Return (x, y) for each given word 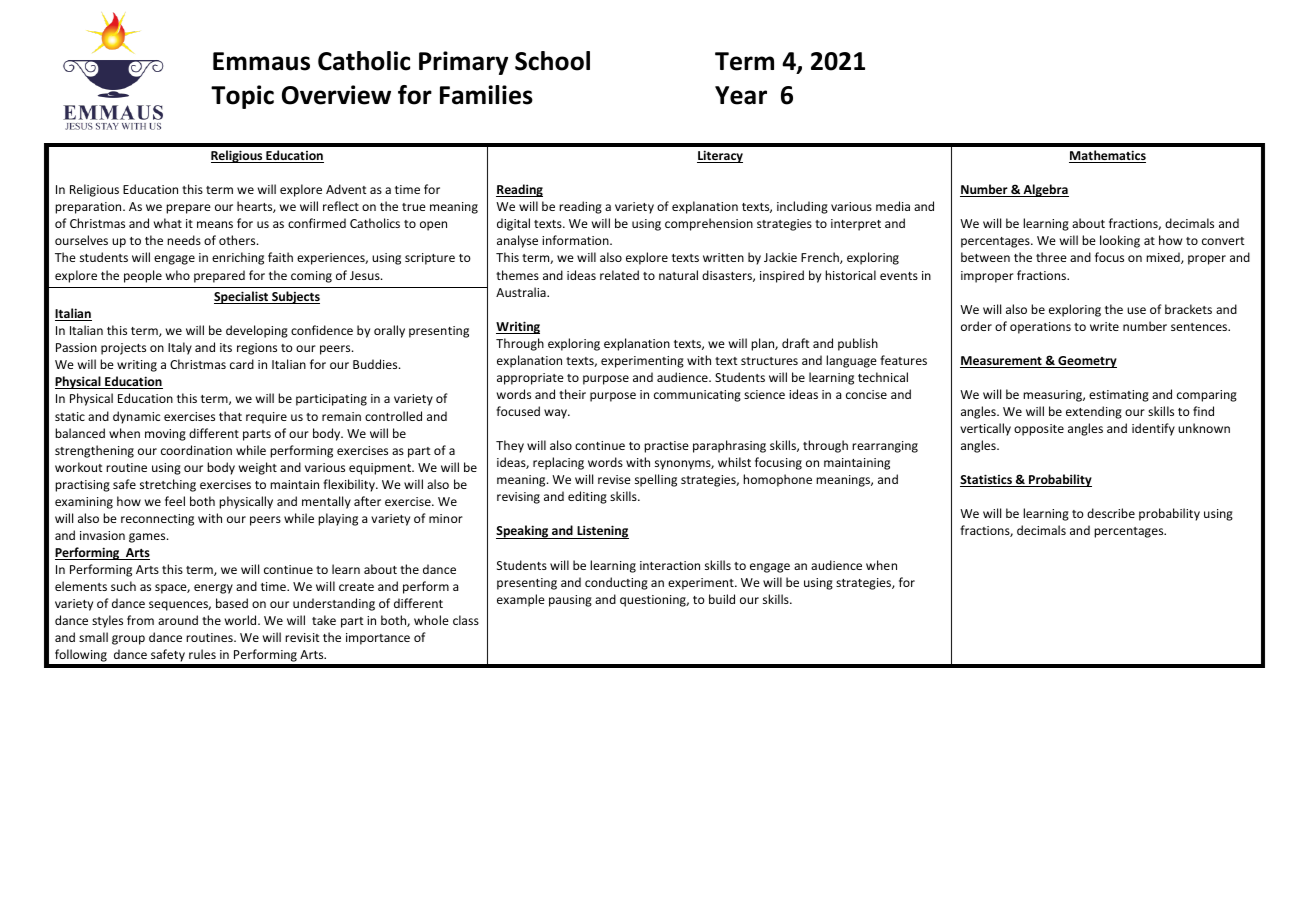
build (722, 599)
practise (666, 447)
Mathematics (1107, 156)
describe (1111, 513)
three (1051, 257)
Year (741, 95)
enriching (238, 258)
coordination (196, 450)
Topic (242, 97)
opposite (1039, 430)
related (619, 275)
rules (202, 654)
